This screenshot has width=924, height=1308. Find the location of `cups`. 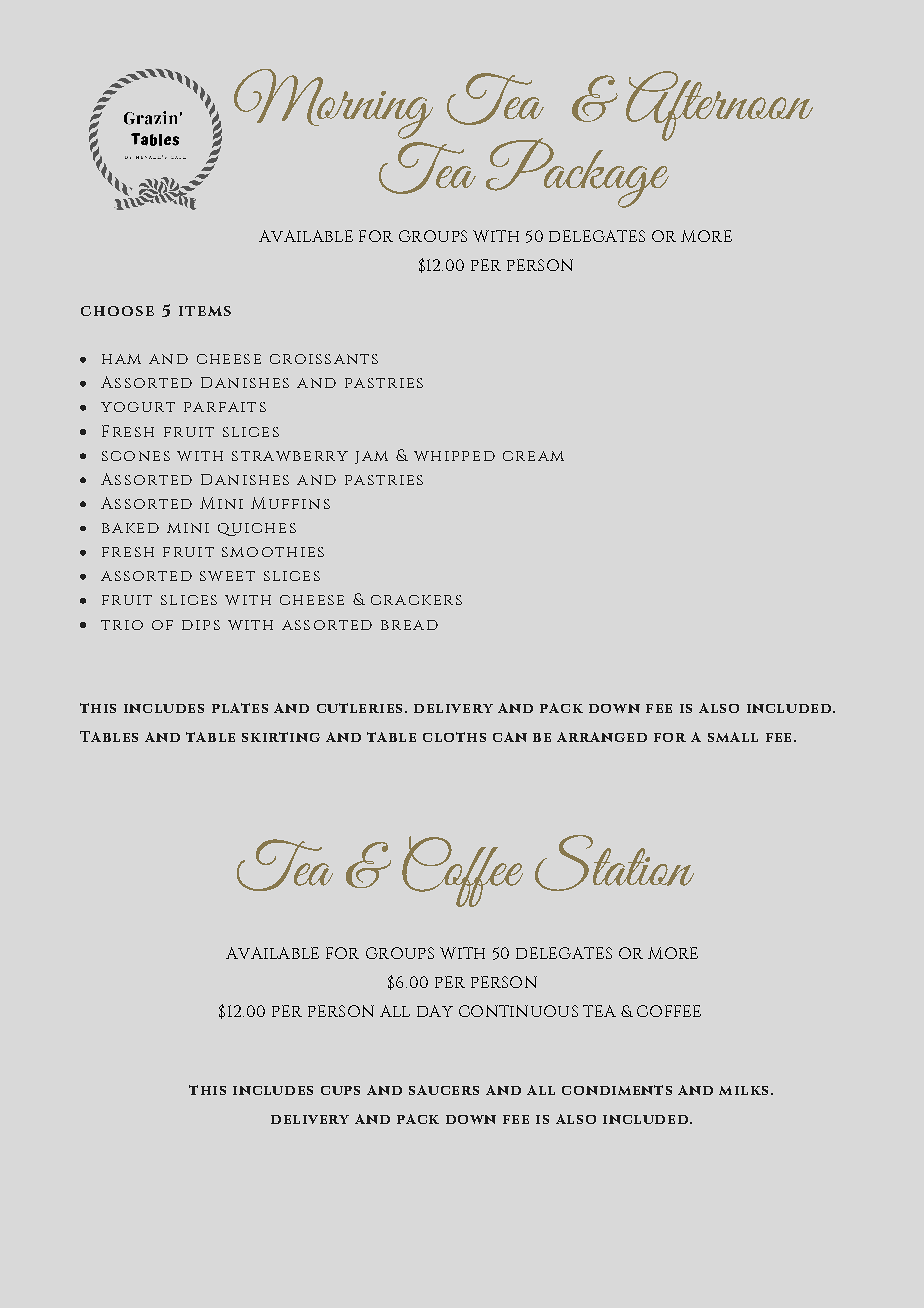

cups is located at coordinates (340, 1090).
